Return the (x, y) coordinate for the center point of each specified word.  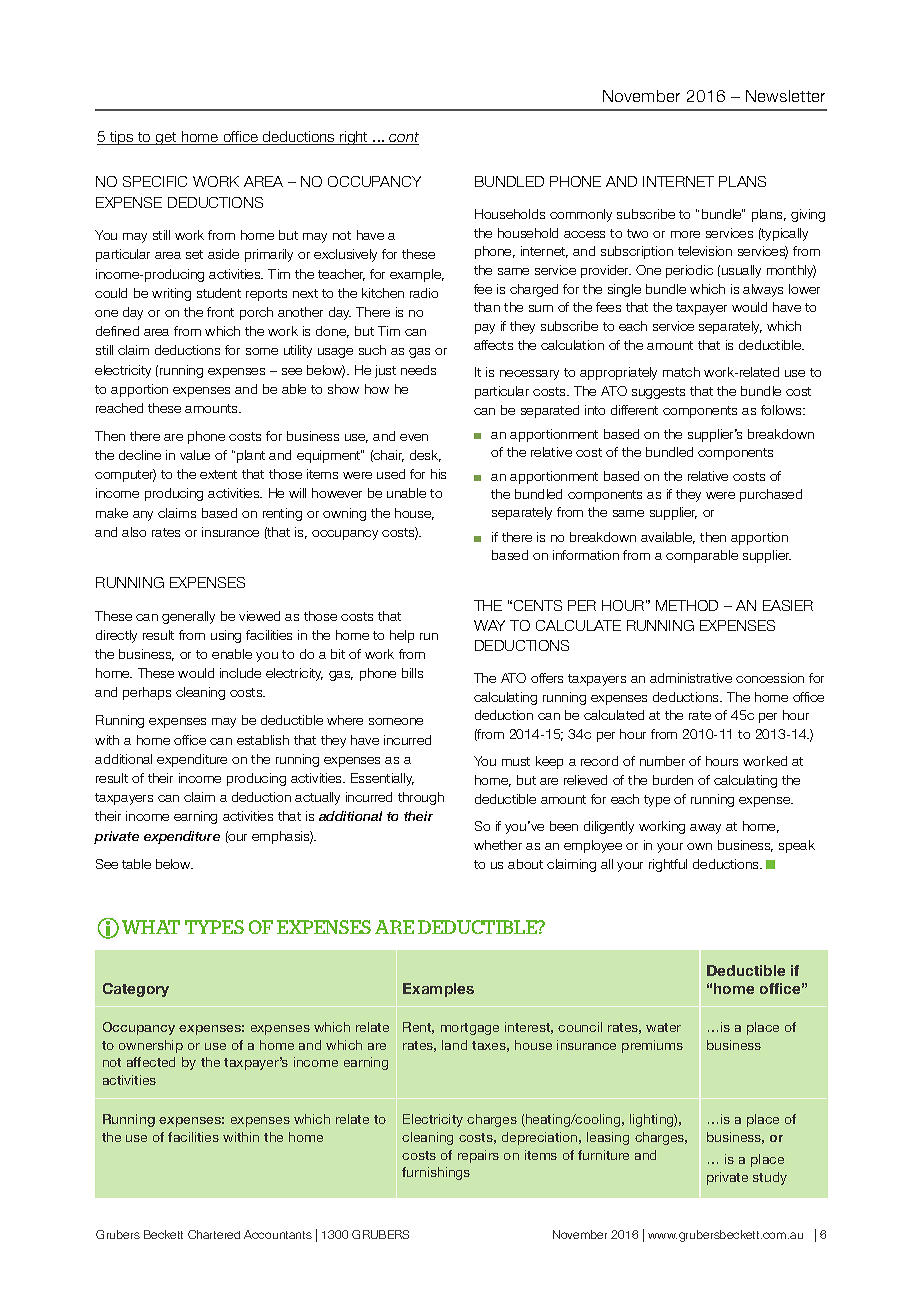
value (195, 455)
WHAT (151, 927)
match (681, 372)
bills (412, 673)
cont (403, 138)
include (240, 673)
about (525, 864)
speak (797, 846)
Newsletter (785, 96)
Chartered (214, 1234)
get (166, 138)
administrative (691, 678)
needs (418, 370)
